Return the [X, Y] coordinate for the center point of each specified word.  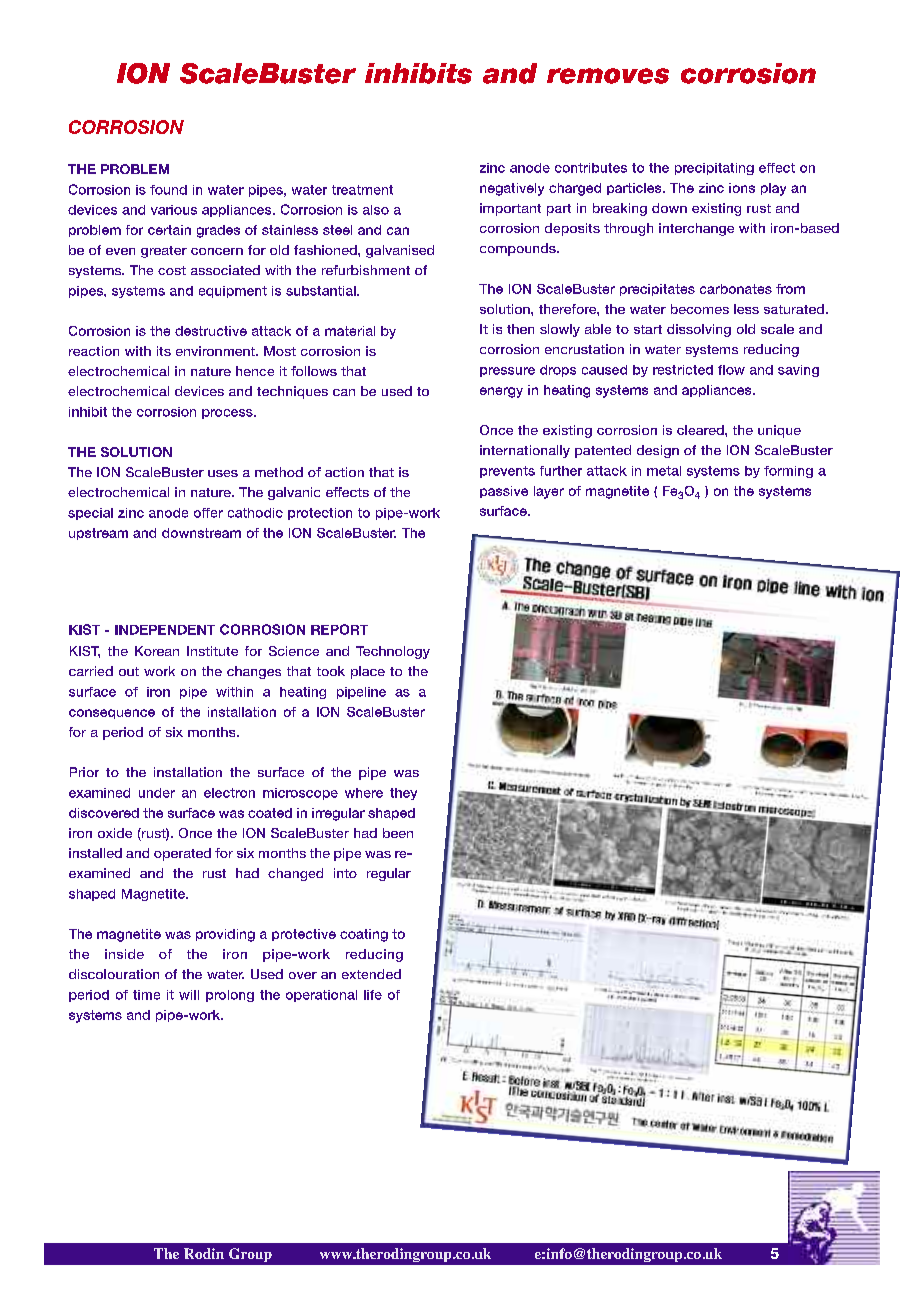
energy [501, 392]
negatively [512, 189]
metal [664, 471]
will [189, 995]
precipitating [714, 169]
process [228, 414]
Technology [393, 652]
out [129, 671]
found [168, 190]
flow [731, 370]
